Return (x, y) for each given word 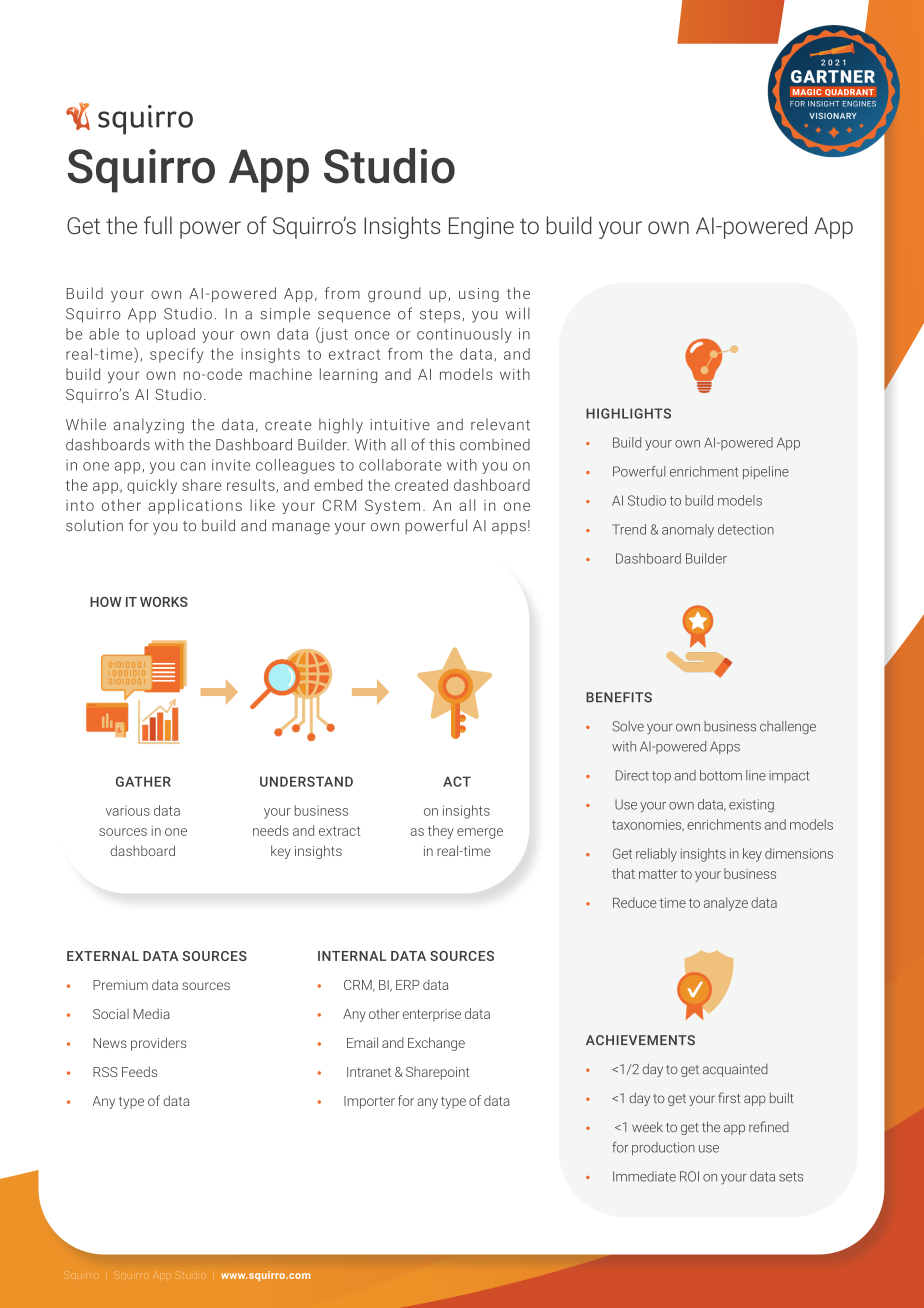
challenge (788, 727)
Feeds (139, 1071)
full (158, 225)
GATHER (143, 781)
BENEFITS (619, 697)
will (517, 313)
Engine (481, 228)
